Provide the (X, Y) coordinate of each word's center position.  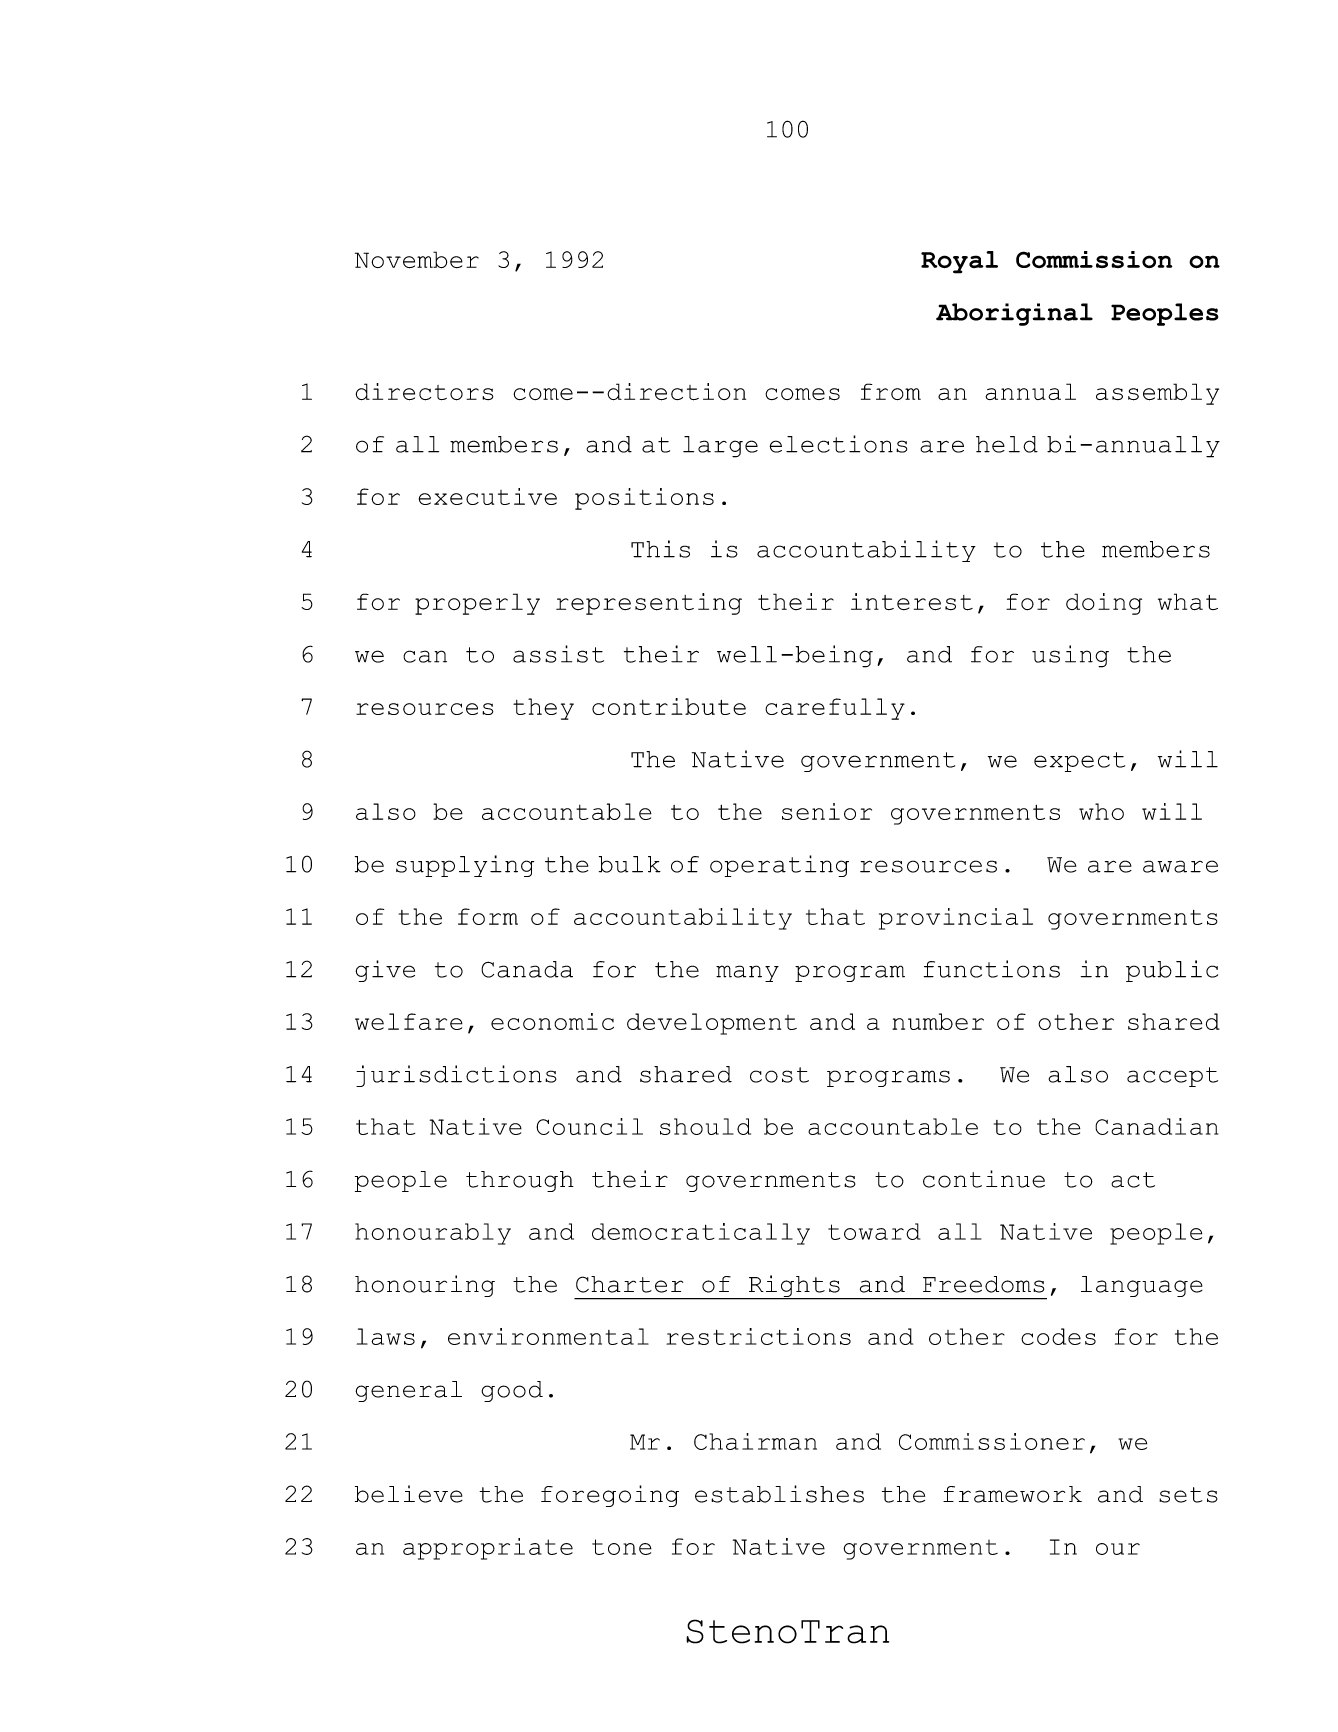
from (891, 391)
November (417, 260)
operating (779, 866)
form (488, 916)
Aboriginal (1014, 314)
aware (1180, 866)
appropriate (488, 1549)
